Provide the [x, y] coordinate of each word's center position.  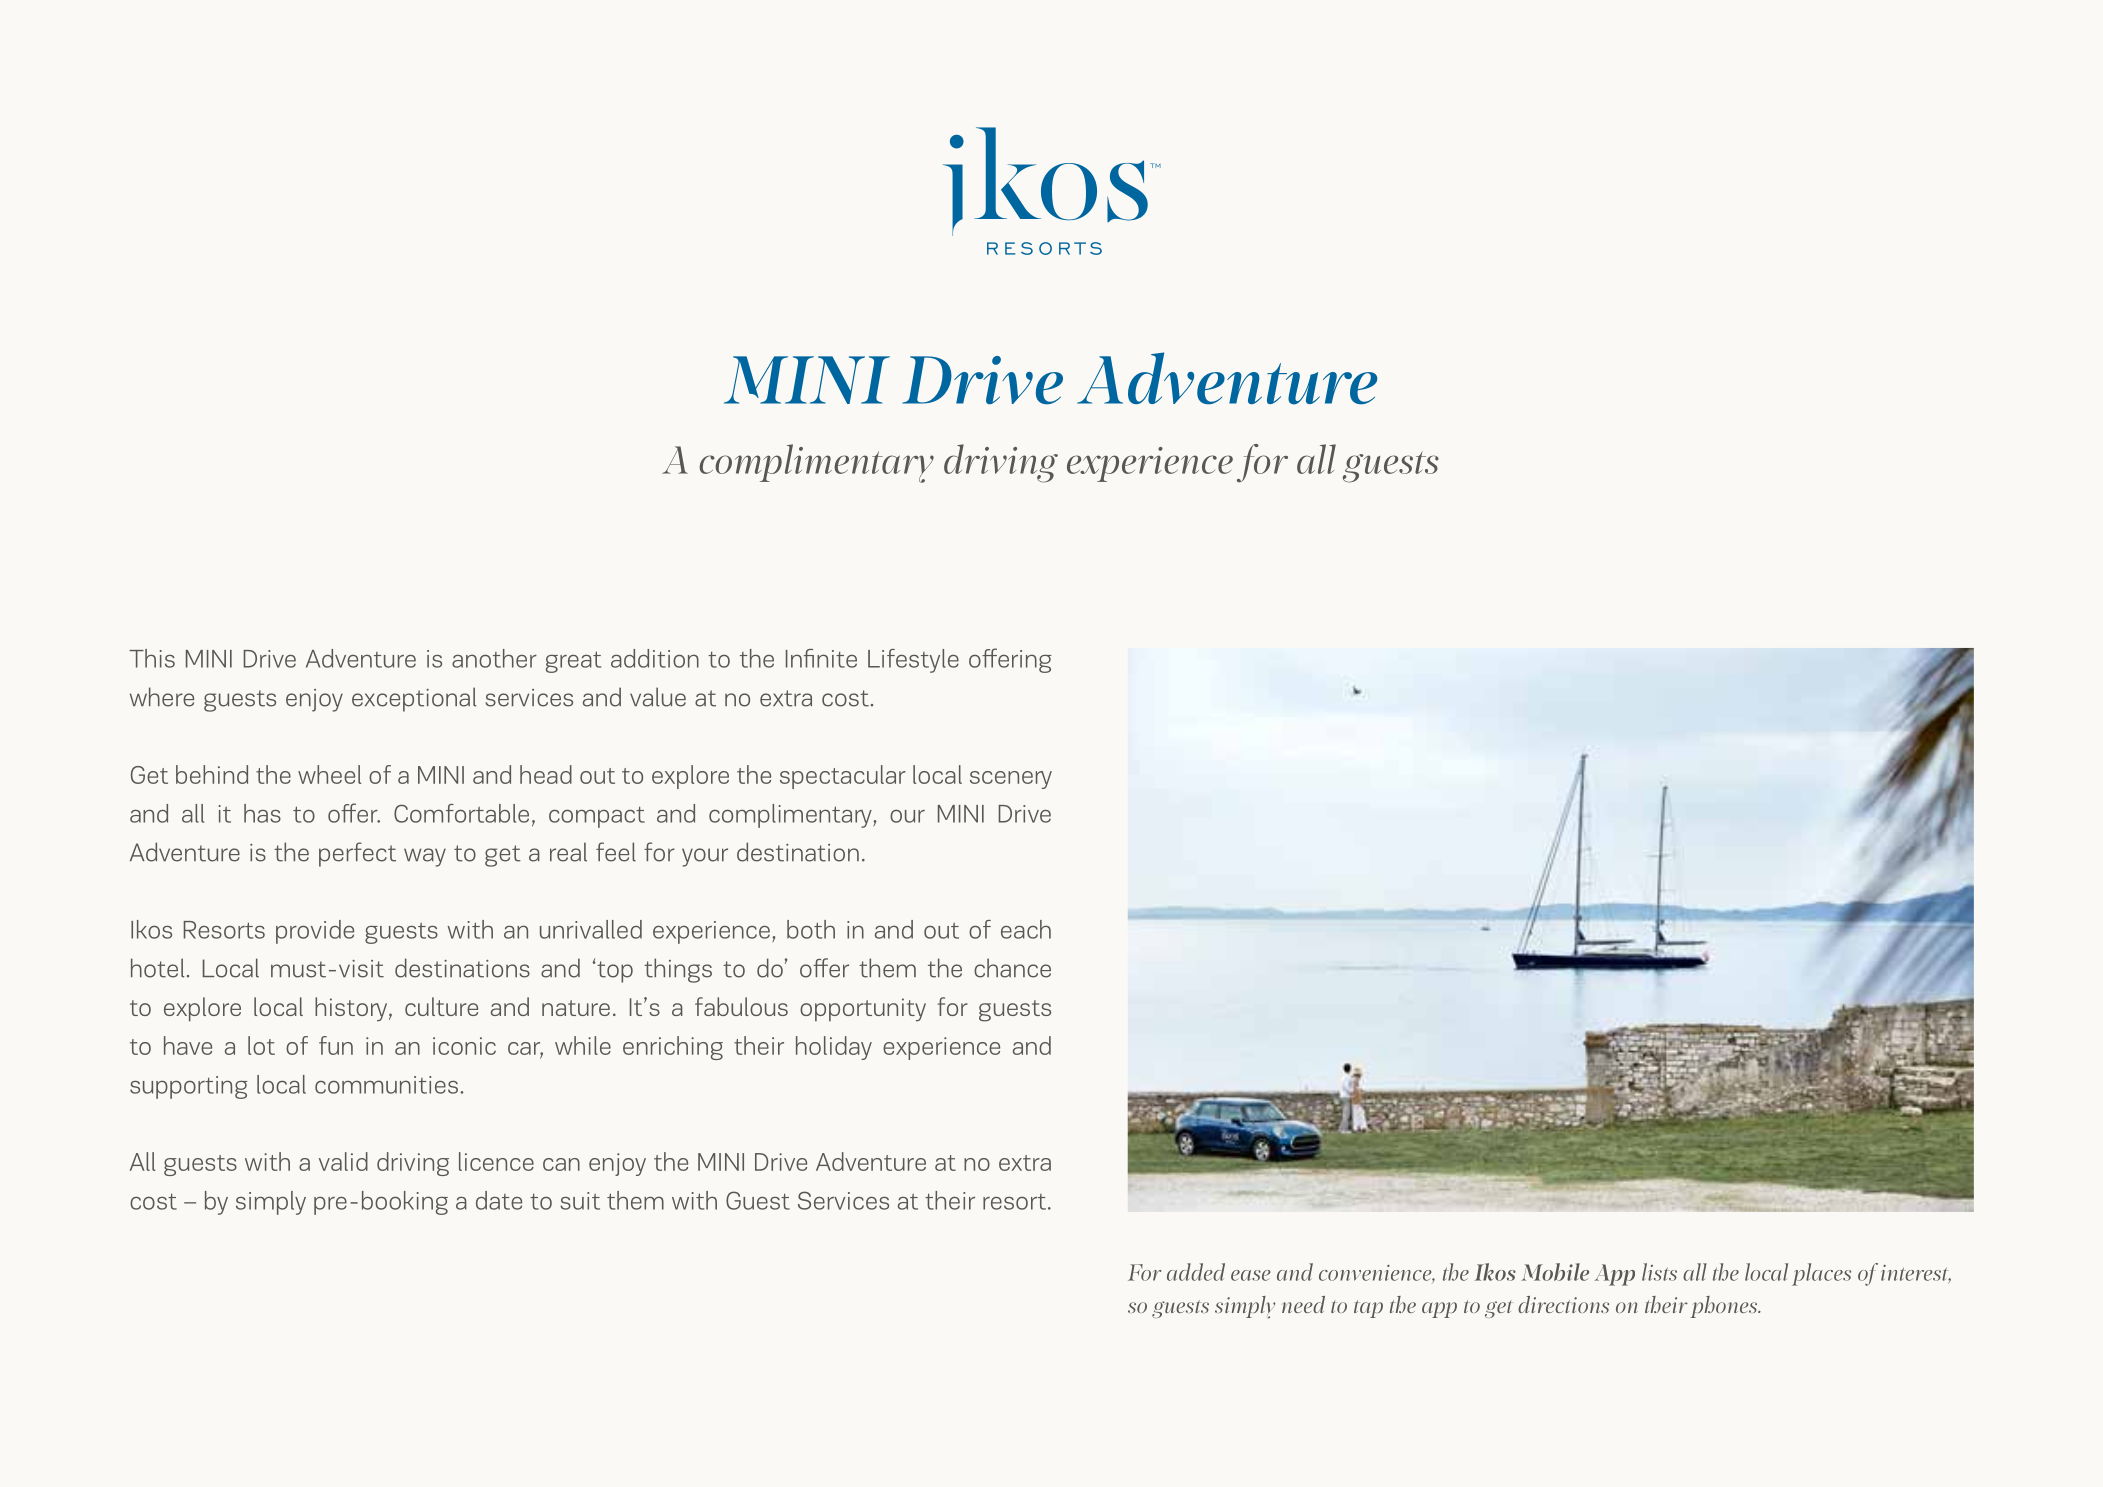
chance [1012, 968]
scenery [1011, 780]
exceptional [414, 699]
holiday [834, 1048]
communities [386, 1085]
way [425, 857]
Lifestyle [913, 661]
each [1026, 929]
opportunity [863, 1009]
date [499, 1200]
